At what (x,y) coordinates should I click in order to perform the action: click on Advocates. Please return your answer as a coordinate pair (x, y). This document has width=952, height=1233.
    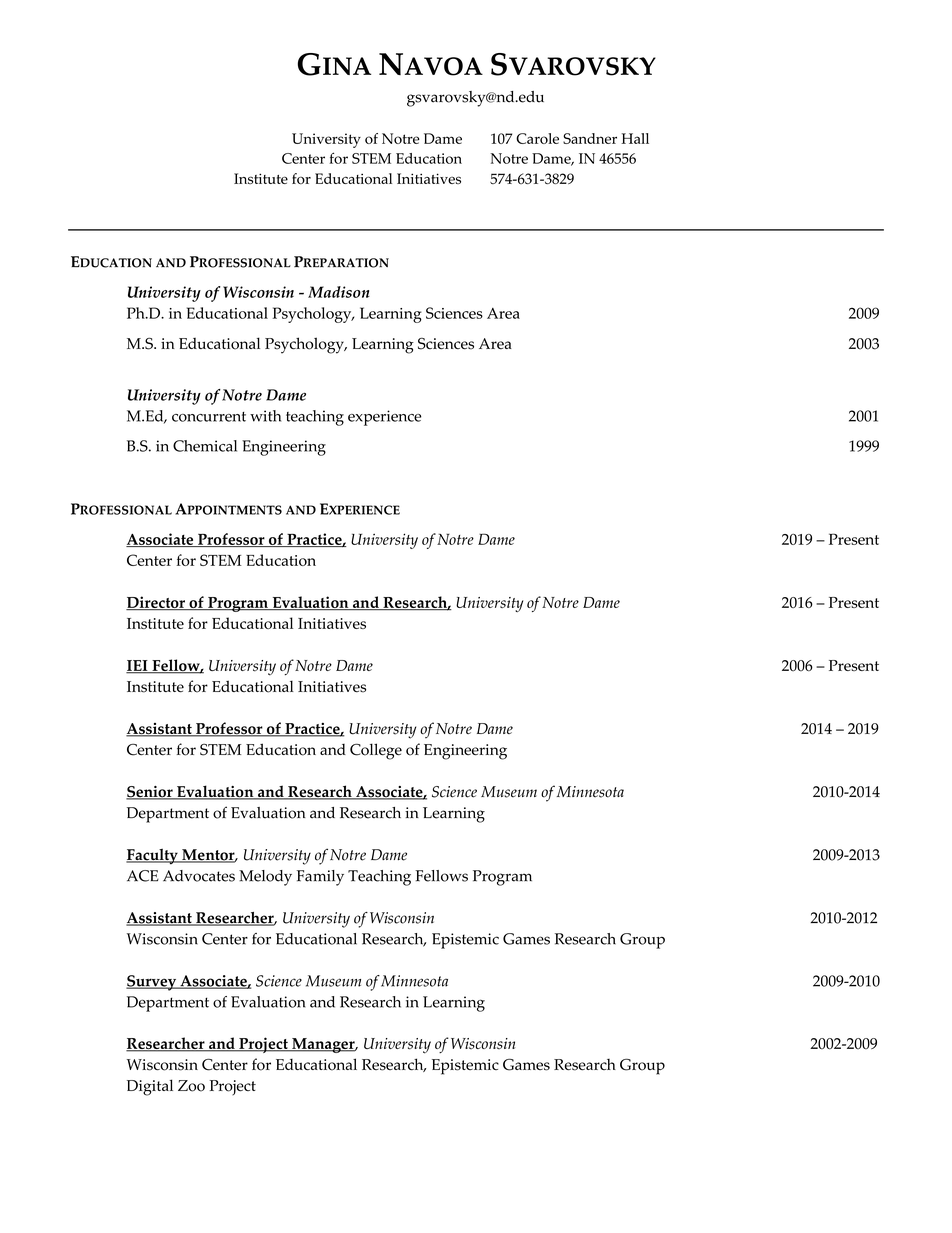
    Looking at the image, I should click on (199, 876).
